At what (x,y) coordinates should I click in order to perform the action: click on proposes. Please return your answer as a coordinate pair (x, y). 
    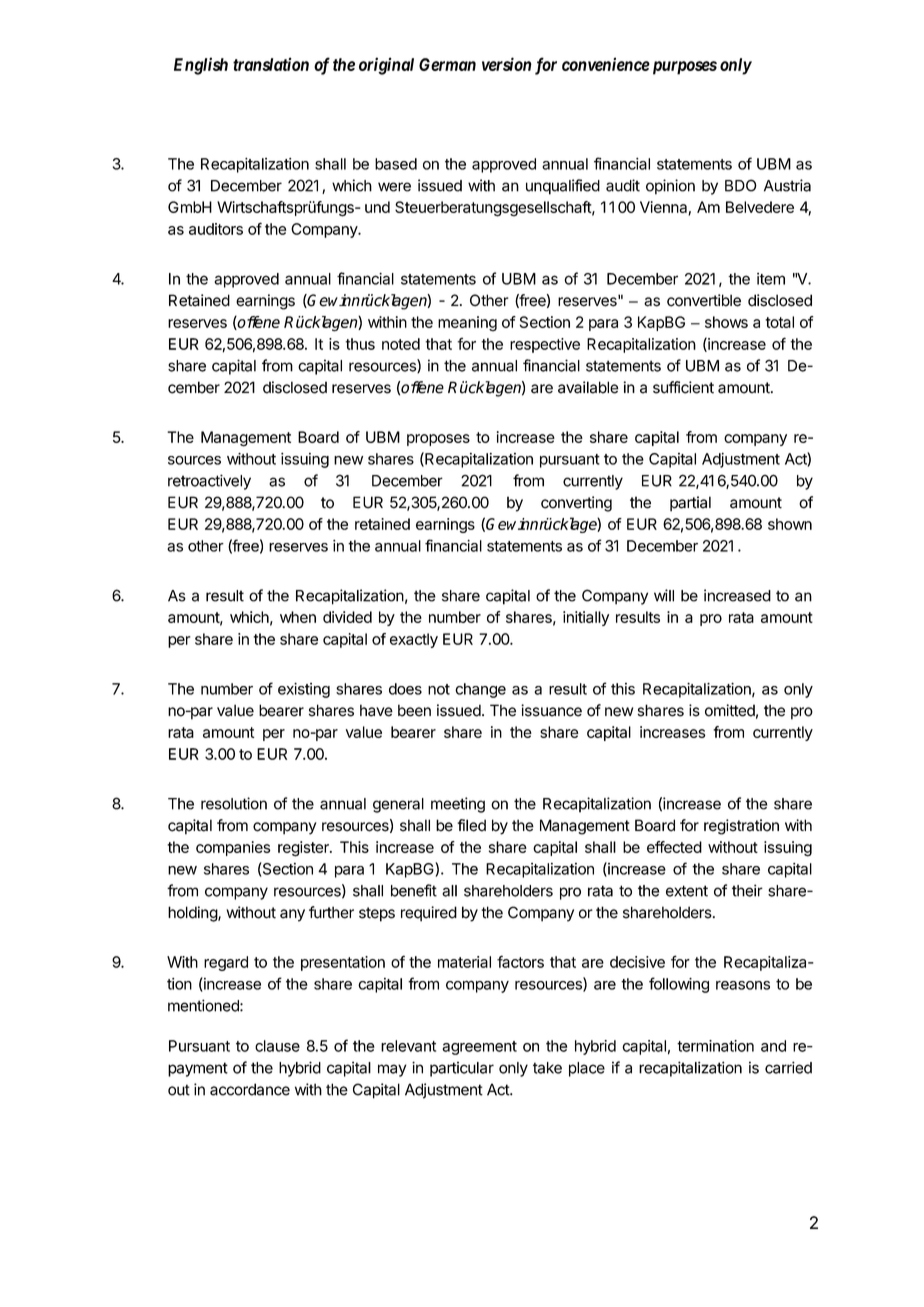
    Looking at the image, I should click on (438, 440).
